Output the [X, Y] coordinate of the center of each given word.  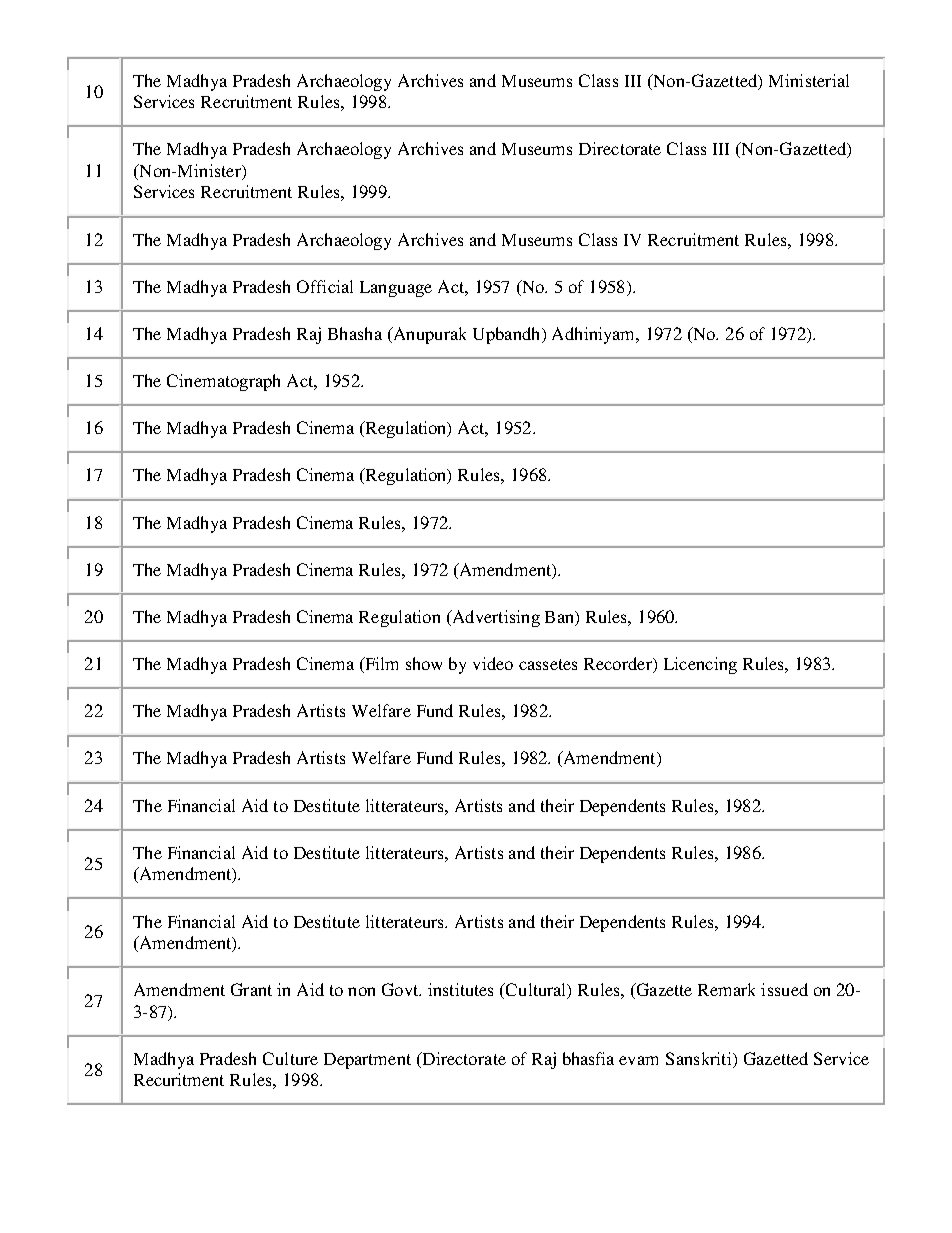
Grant [251, 989]
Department [367, 1061]
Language [396, 289]
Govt [401, 989]
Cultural [536, 991]
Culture [290, 1058]
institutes [460, 989]
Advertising [495, 618]
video [493, 663]
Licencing [700, 665]
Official [325, 286]
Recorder [619, 665]
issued [784, 989]
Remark [726, 989]
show [424, 663]
